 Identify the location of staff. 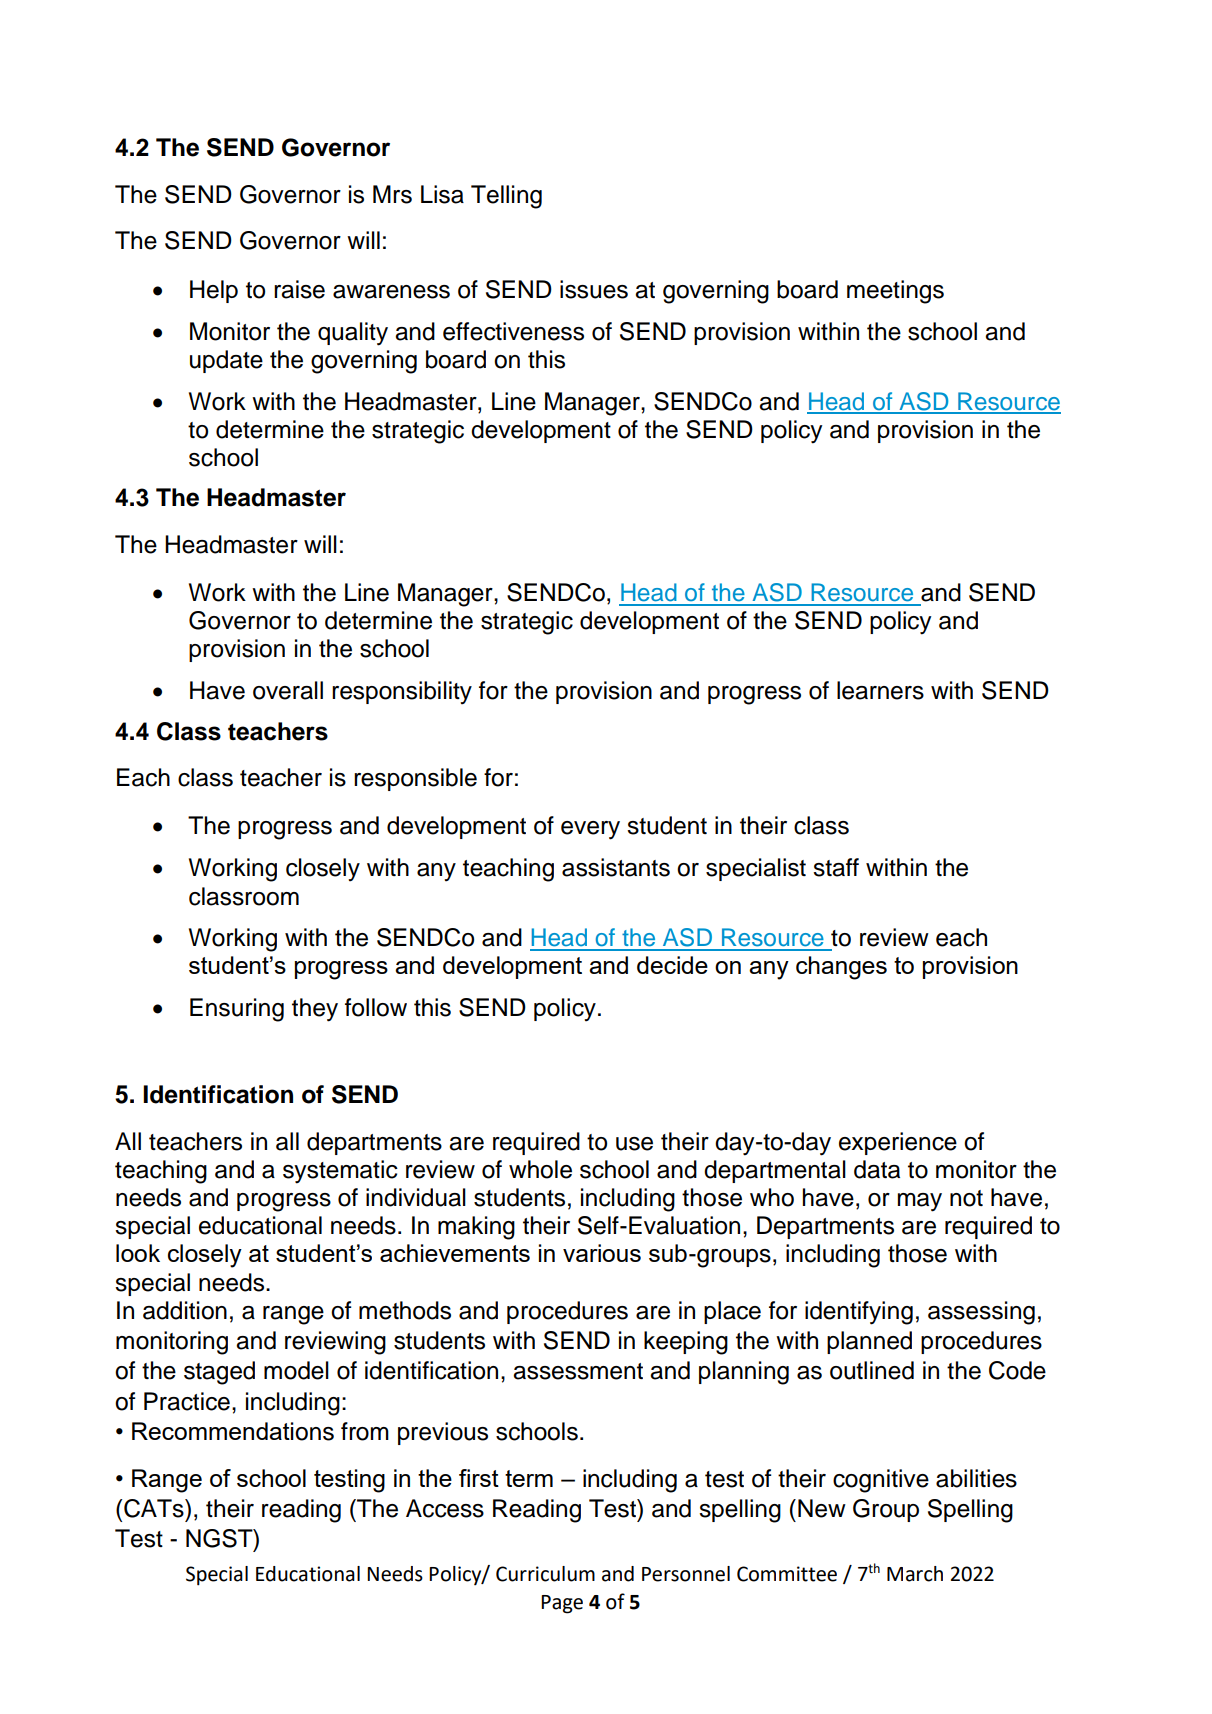
(836, 867).
